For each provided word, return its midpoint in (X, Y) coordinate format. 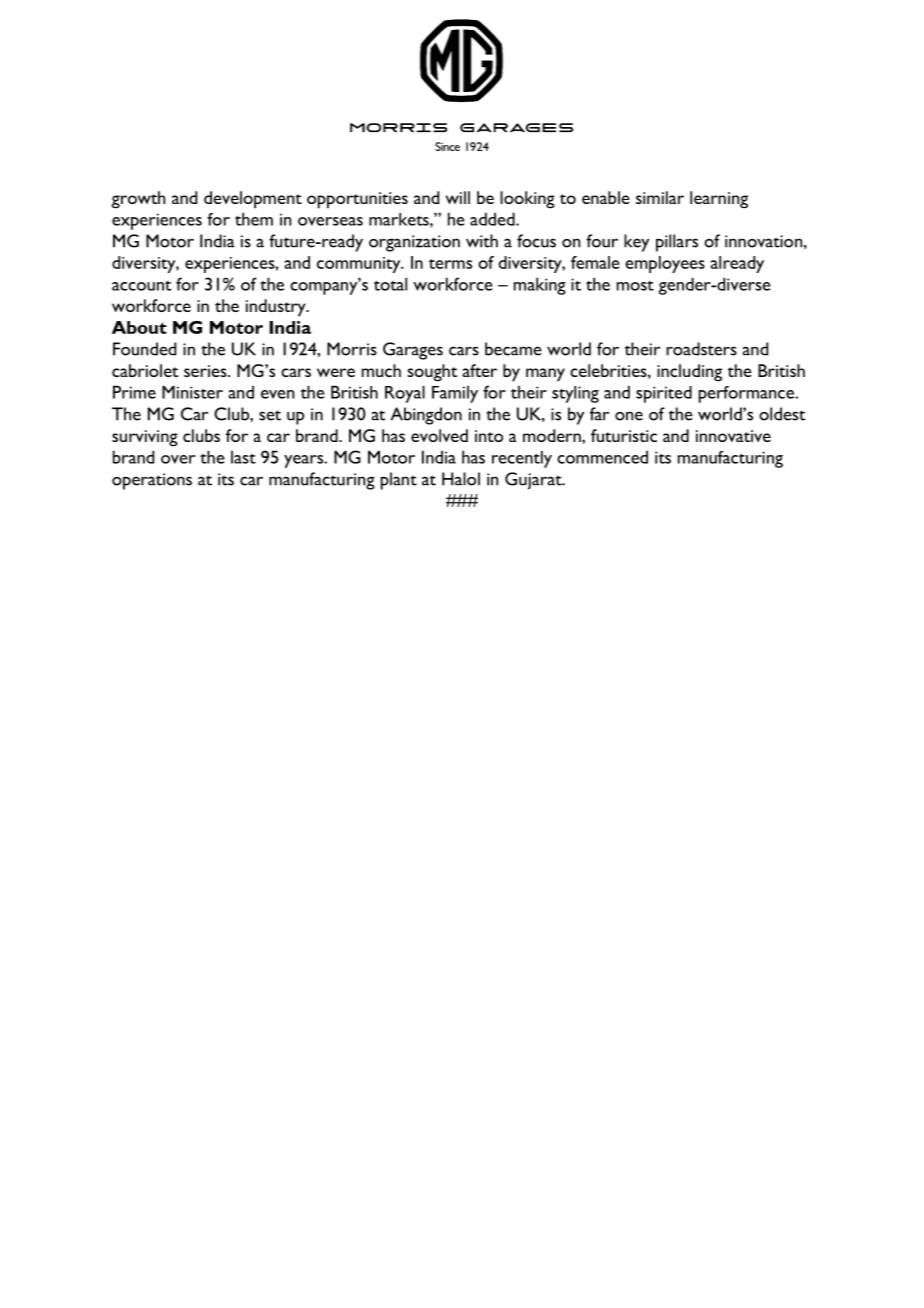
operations (152, 481)
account (141, 286)
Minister (192, 392)
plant (399, 481)
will (458, 197)
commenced (602, 457)
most (635, 286)
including (689, 373)
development (253, 200)
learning (719, 200)
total (390, 284)
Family (455, 394)
